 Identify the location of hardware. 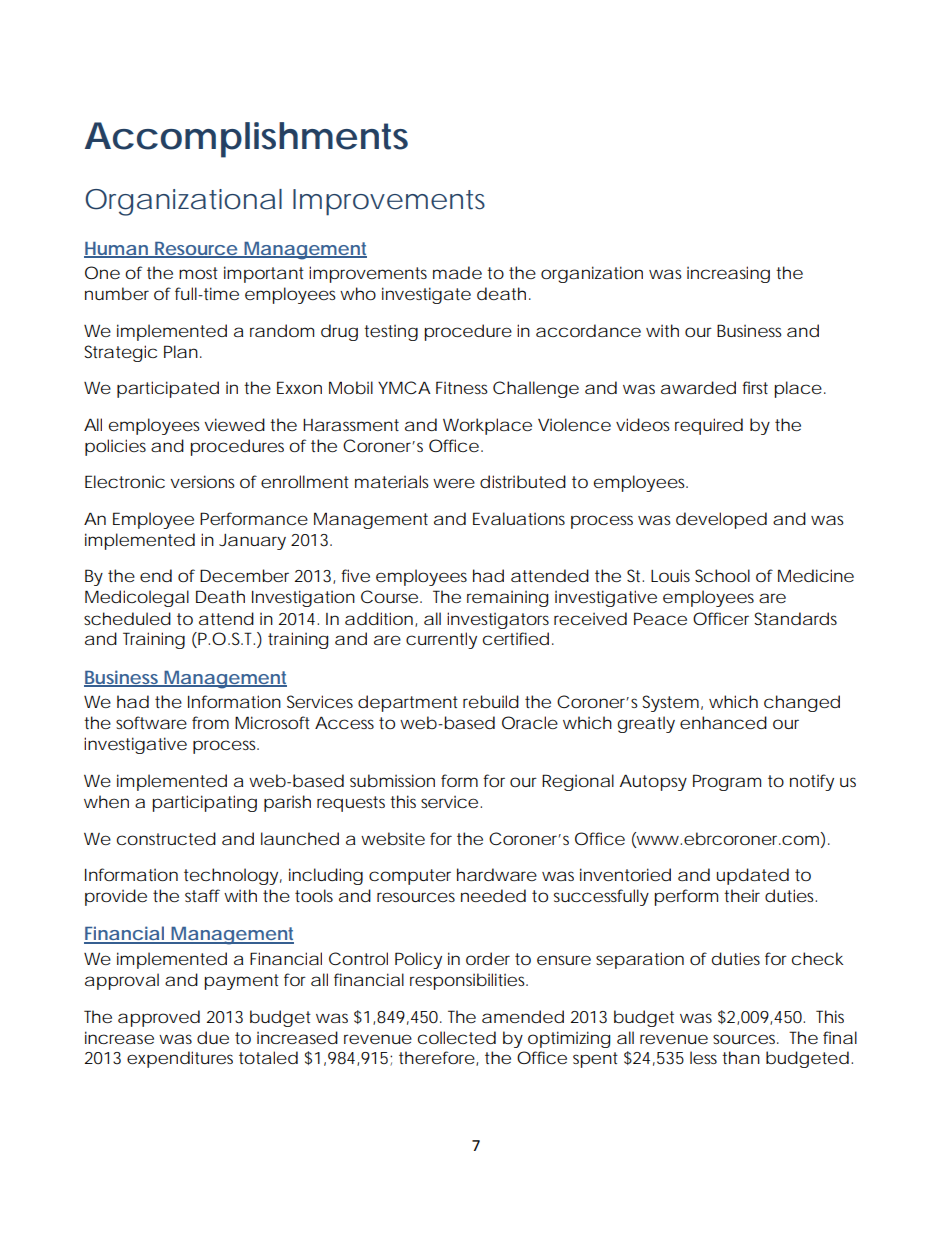
(497, 874).
